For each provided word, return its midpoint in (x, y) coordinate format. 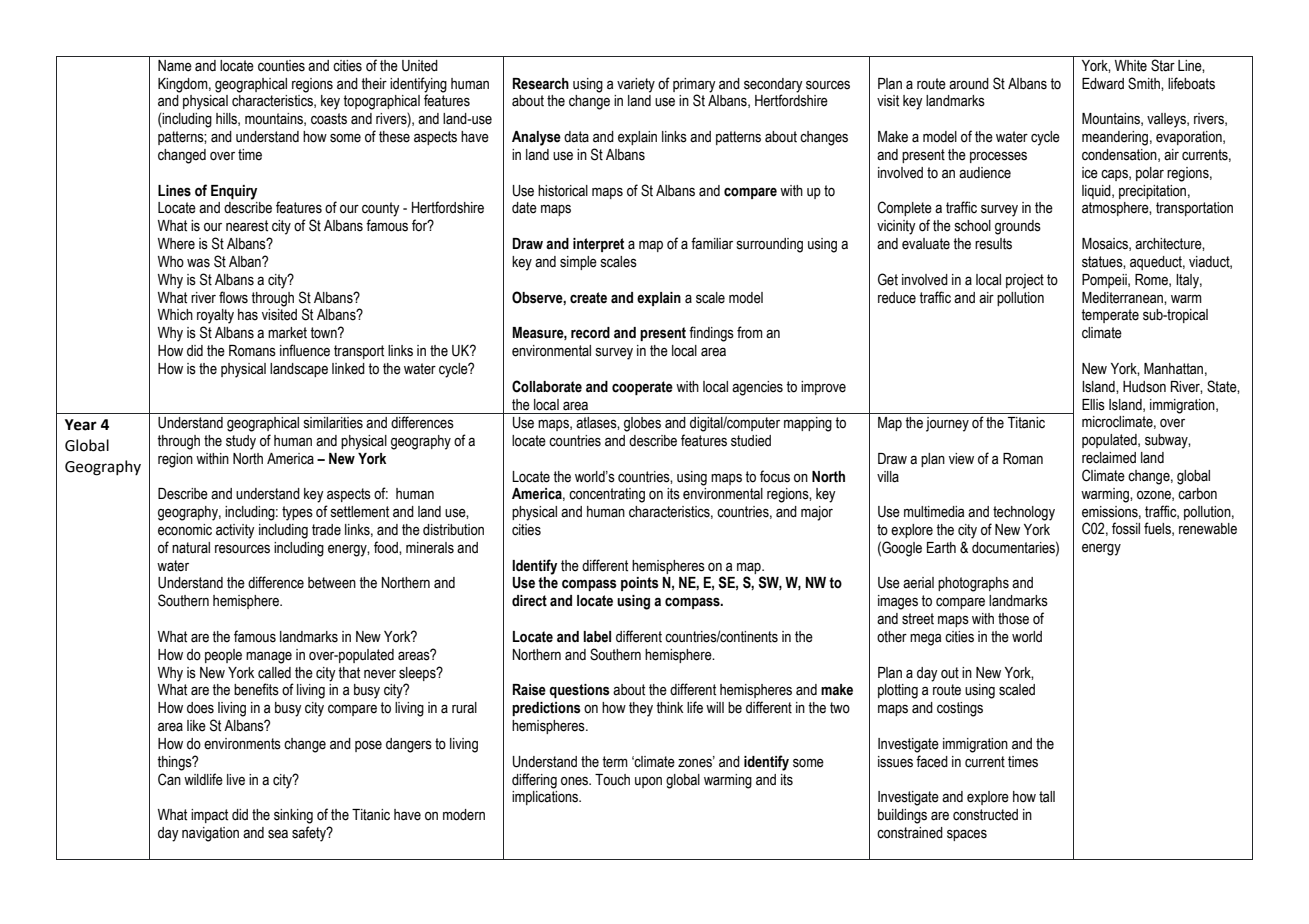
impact (209, 816)
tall (1047, 797)
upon (648, 782)
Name (175, 66)
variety (636, 85)
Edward (1103, 83)
